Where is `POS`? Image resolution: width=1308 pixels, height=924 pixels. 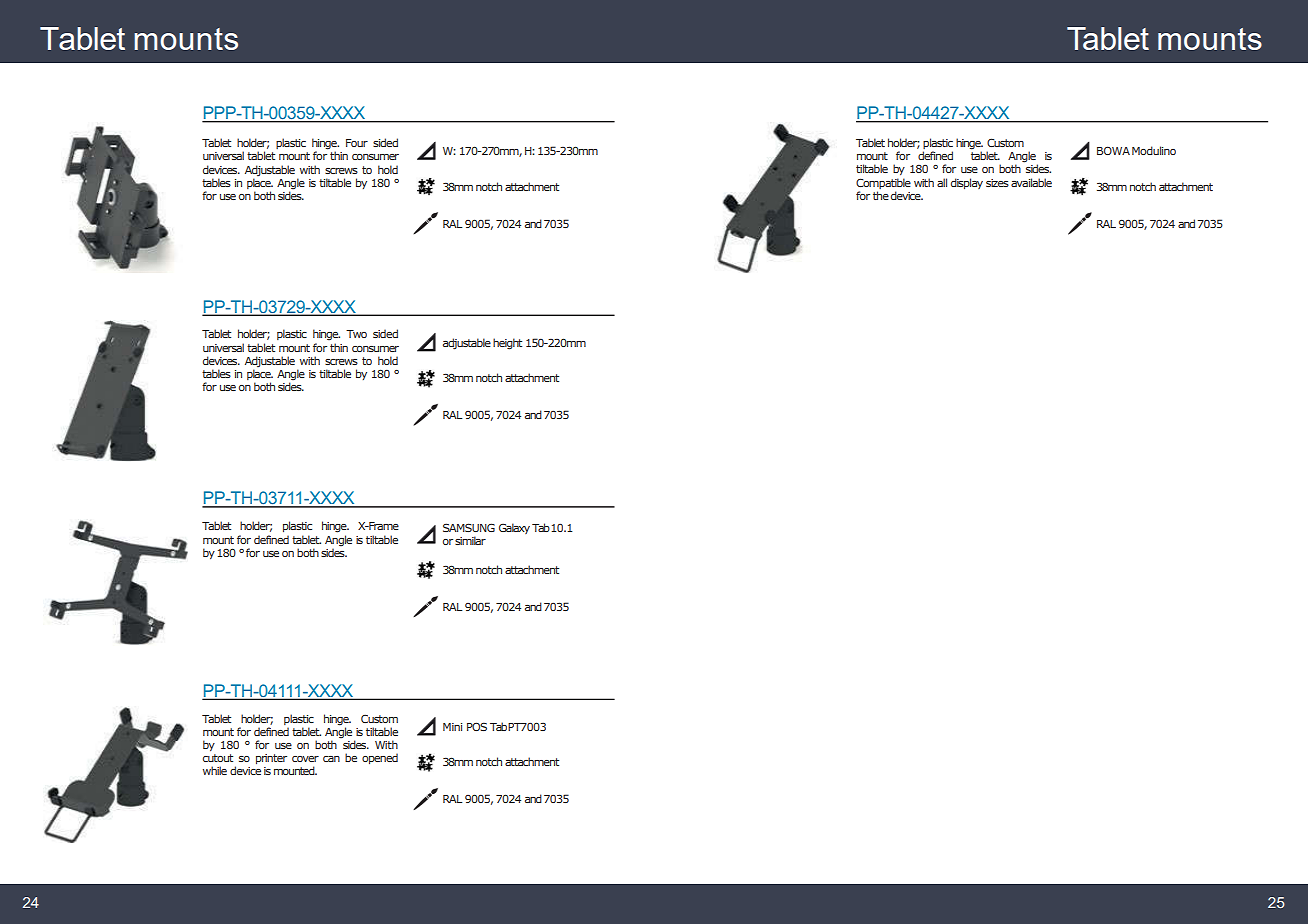
POS is located at coordinates (477, 726).
